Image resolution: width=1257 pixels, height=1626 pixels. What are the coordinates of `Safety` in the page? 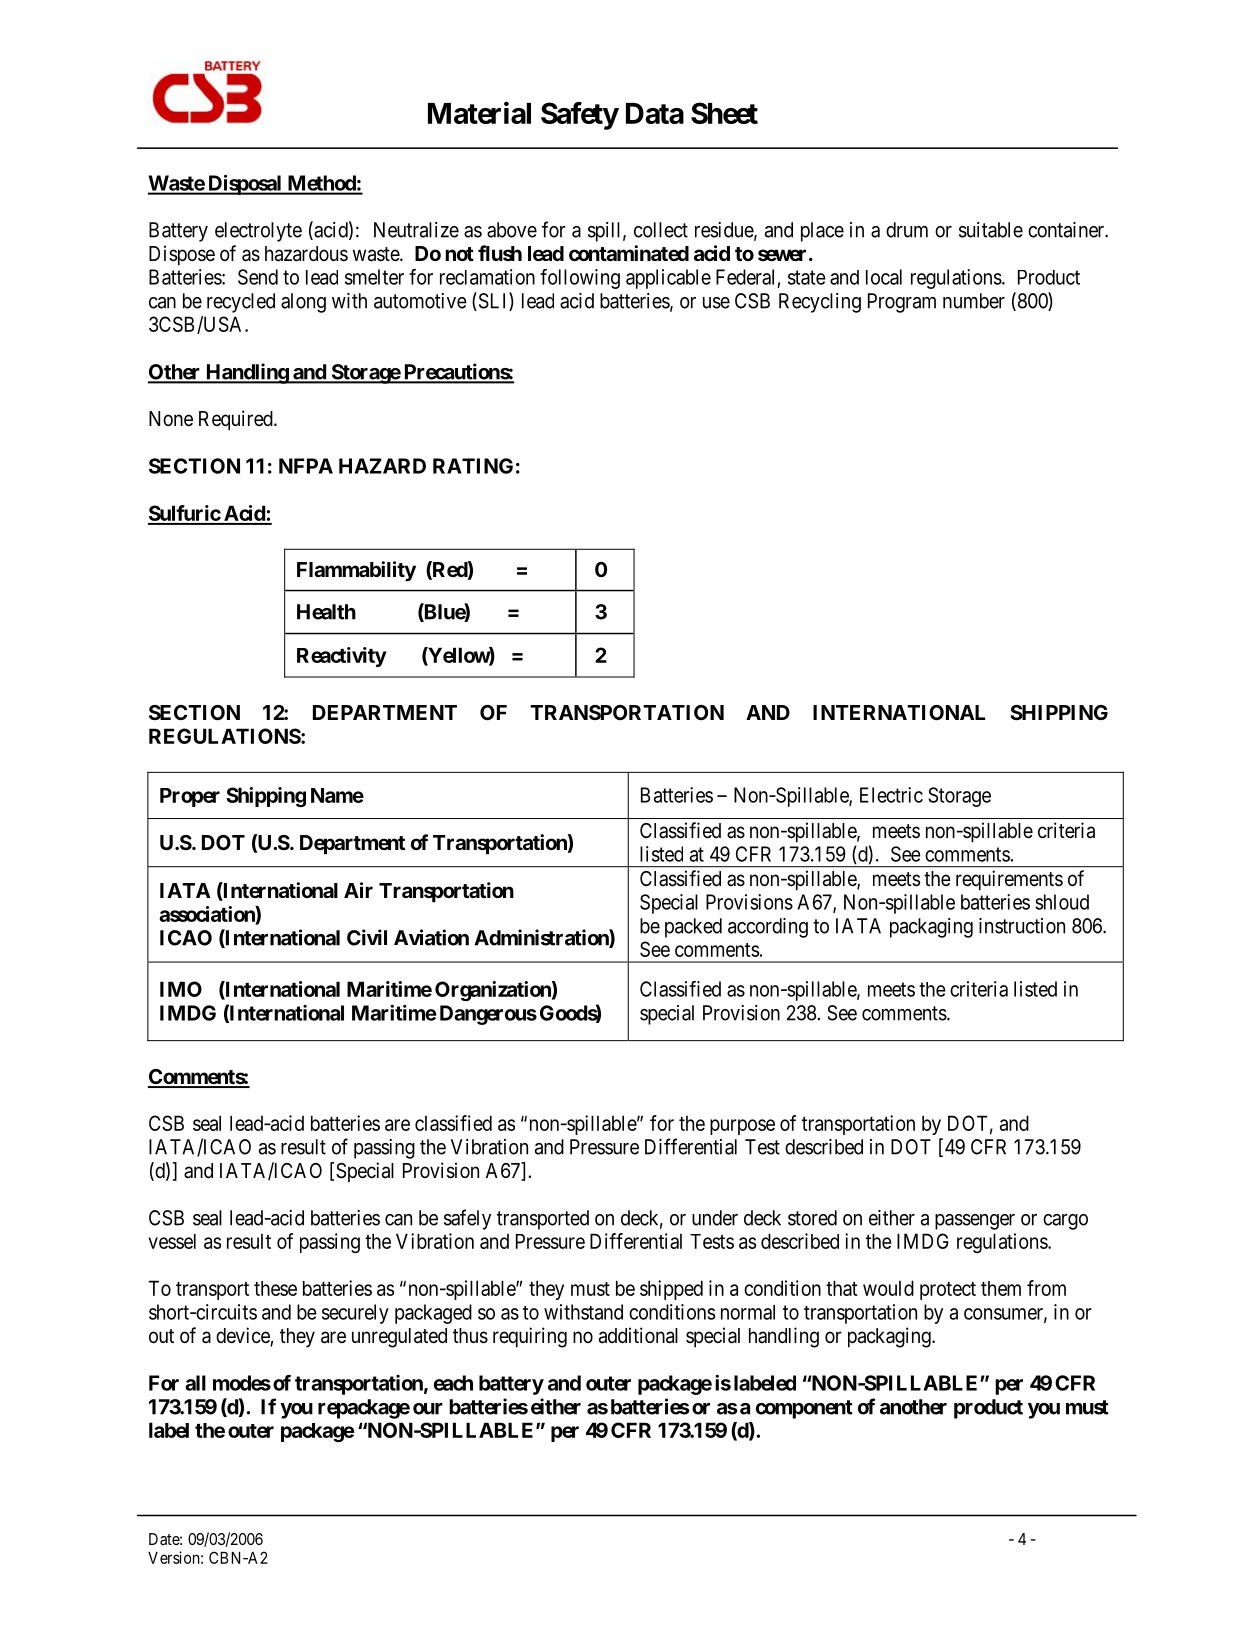 It's located at (580, 116).
